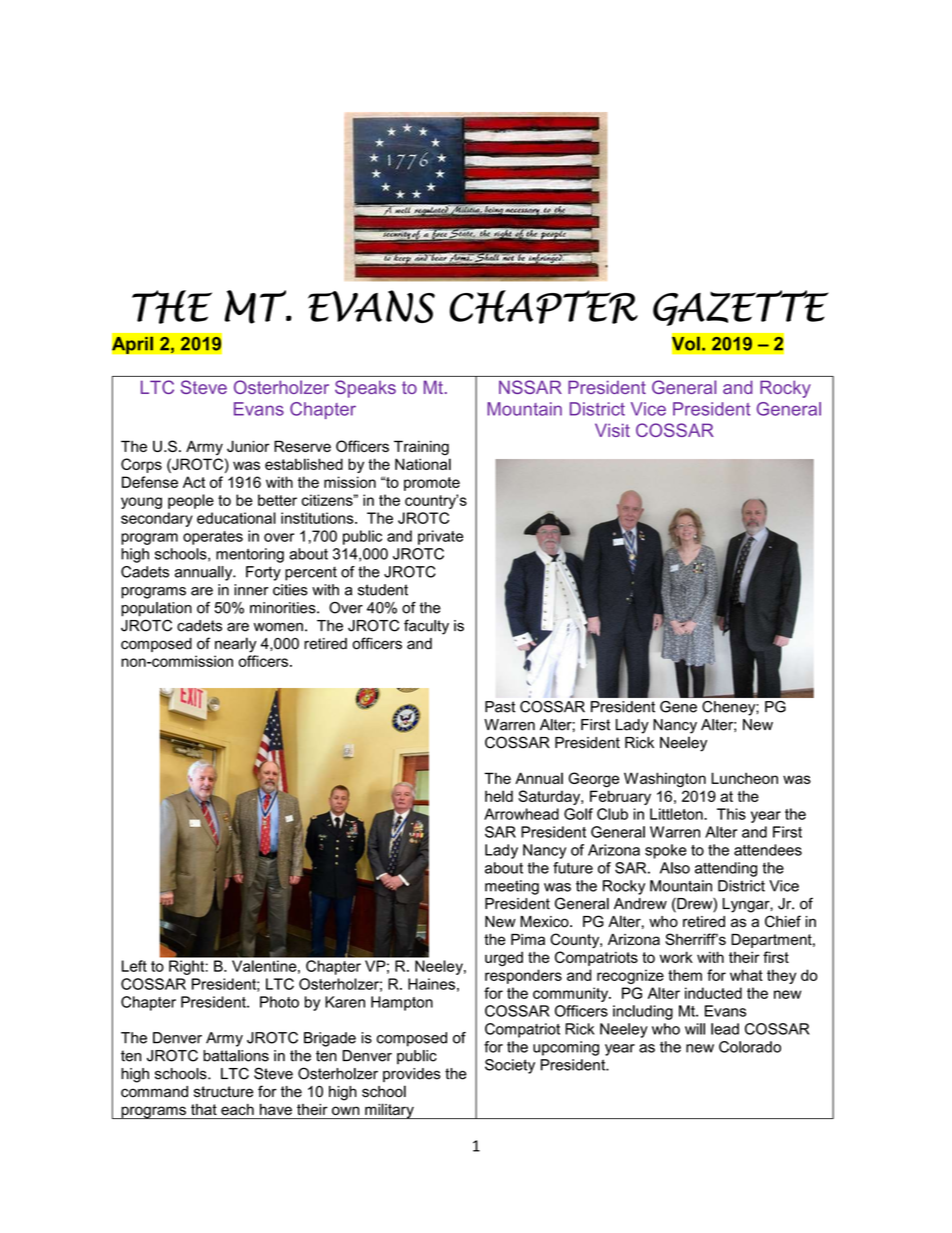 The width and height of the document is (952, 1233). I want to click on provides, so click(412, 1075).
